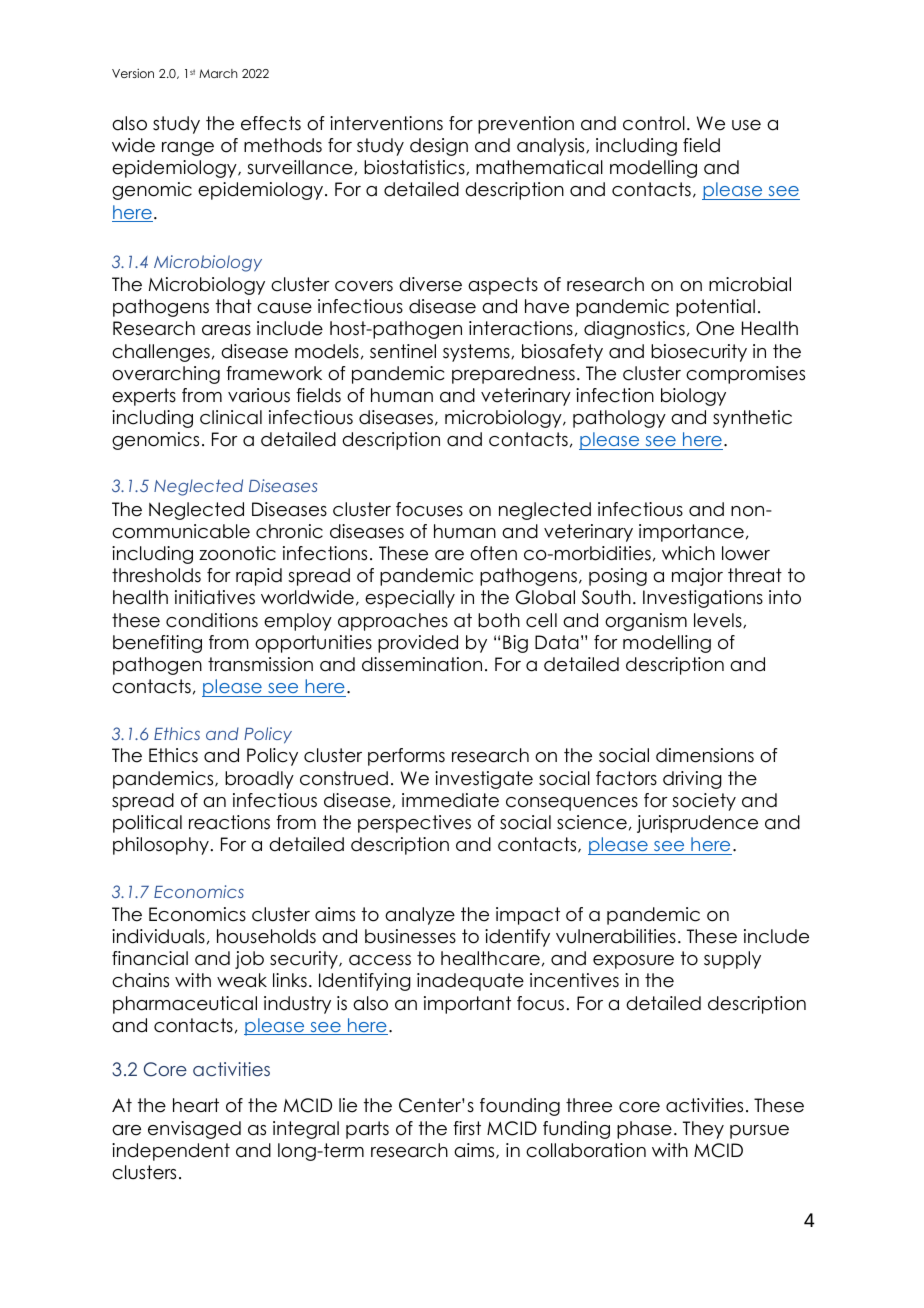 The width and height of the screenshot is (924, 1308). What do you see at coordinates (715, 328) in the screenshot?
I see `One` at bounding box center [715, 328].
